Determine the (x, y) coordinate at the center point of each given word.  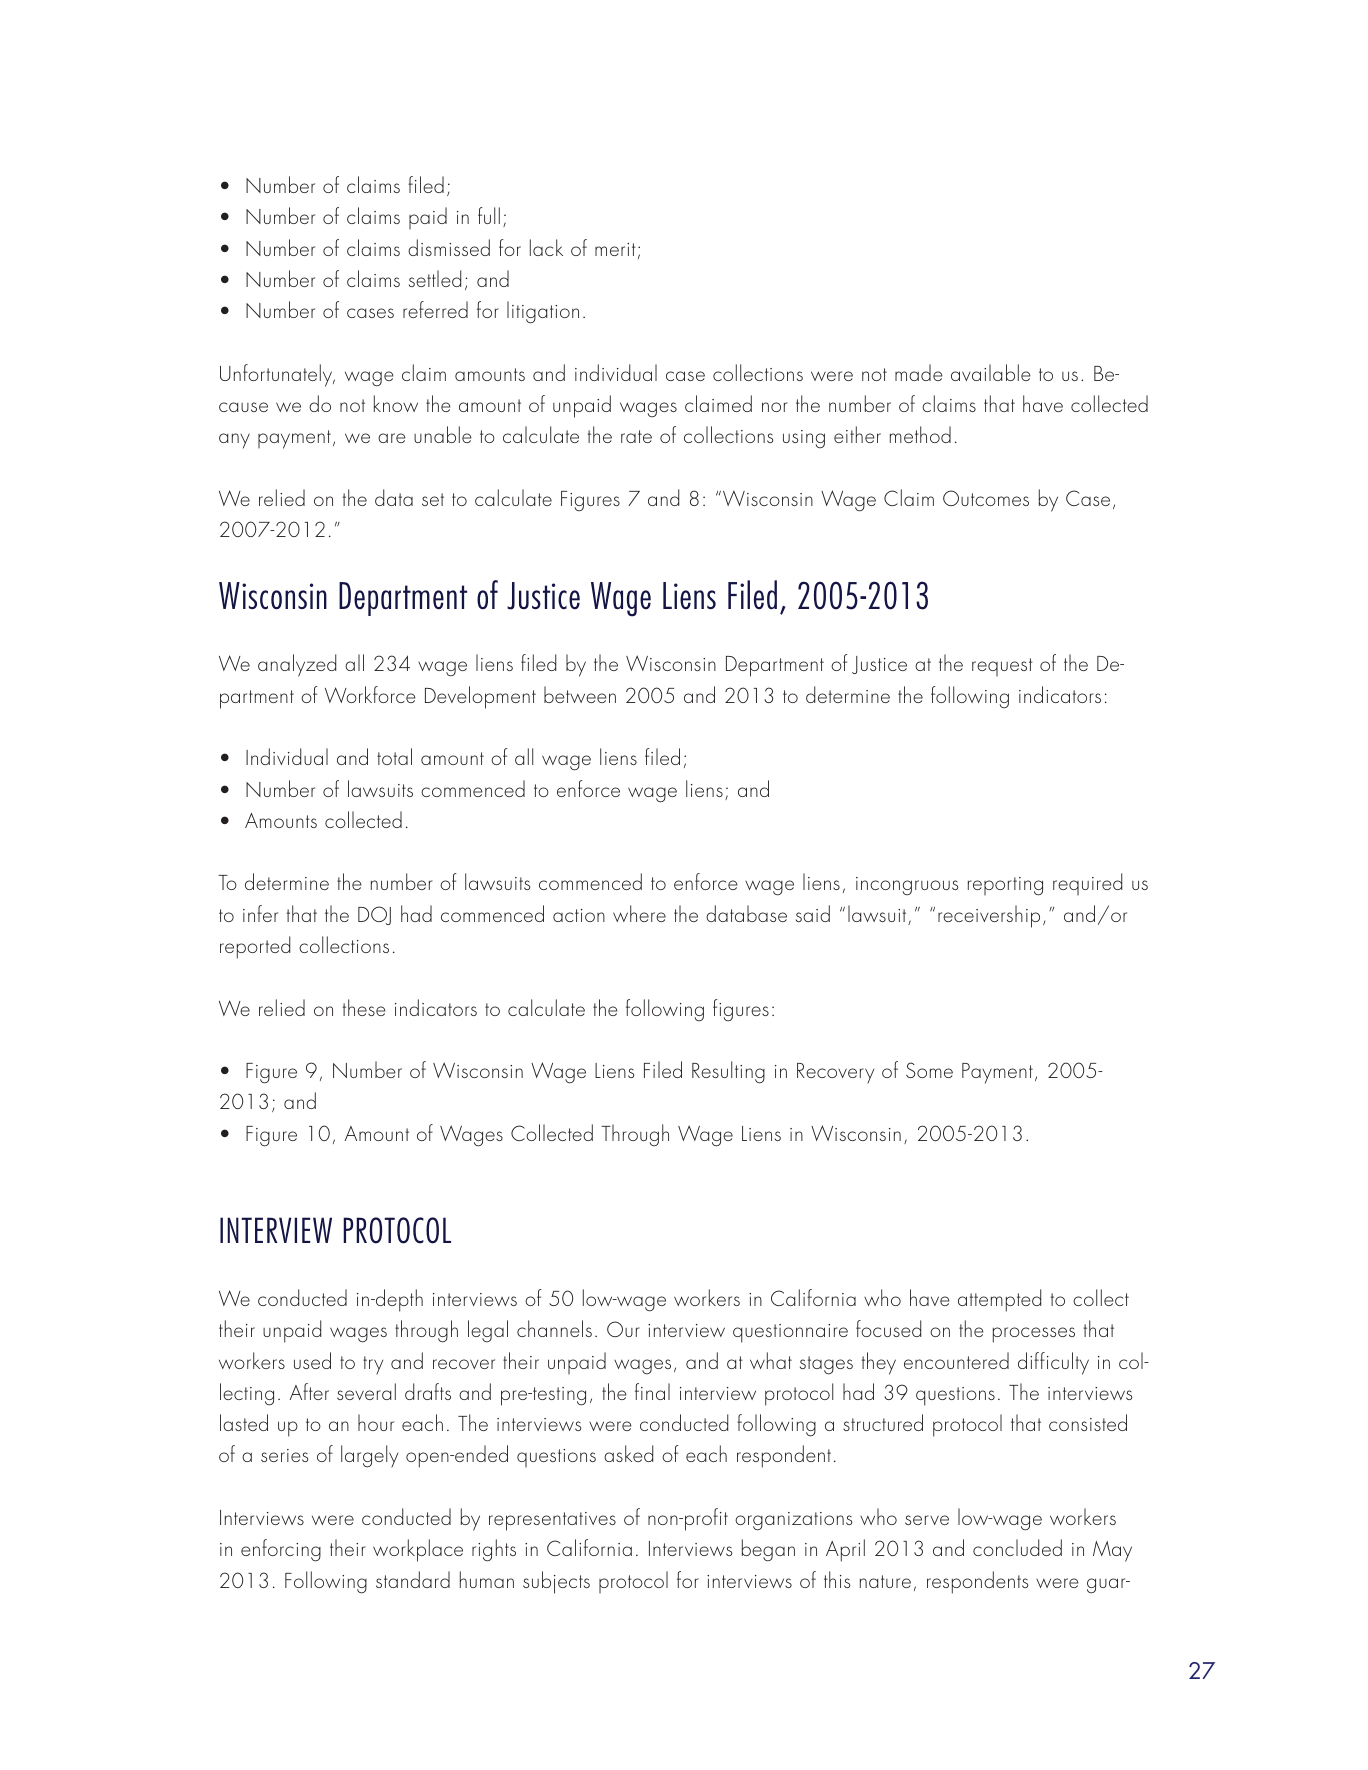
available (991, 372)
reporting (1005, 886)
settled (435, 278)
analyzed (297, 665)
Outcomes (986, 498)
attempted (999, 1300)
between (580, 694)
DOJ (374, 915)
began (768, 1550)
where (639, 913)
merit (615, 249)
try (373, 1365)
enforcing (281, 1550)
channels (554, 1328)
